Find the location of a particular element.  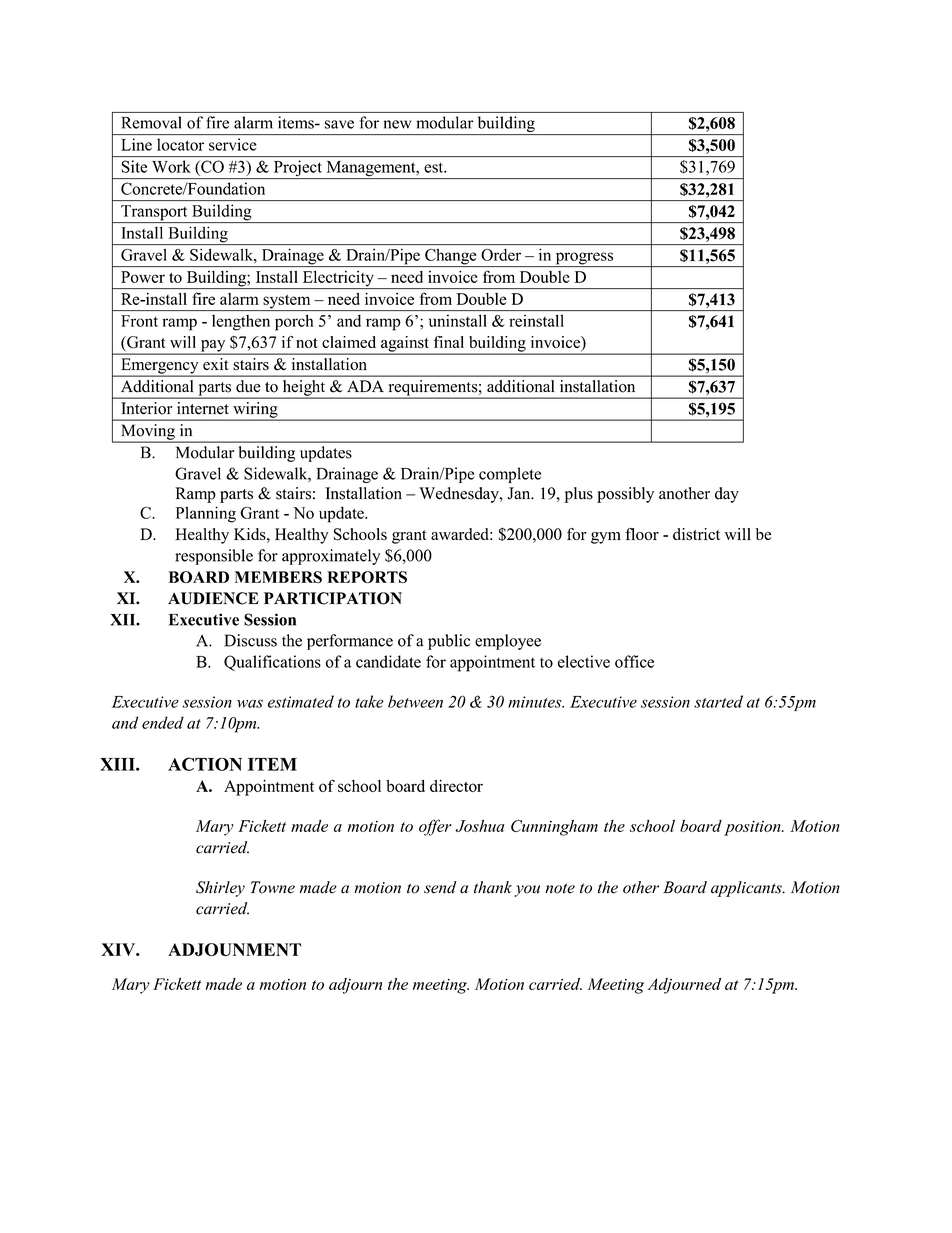

new is located at coordinates (397, 124).
